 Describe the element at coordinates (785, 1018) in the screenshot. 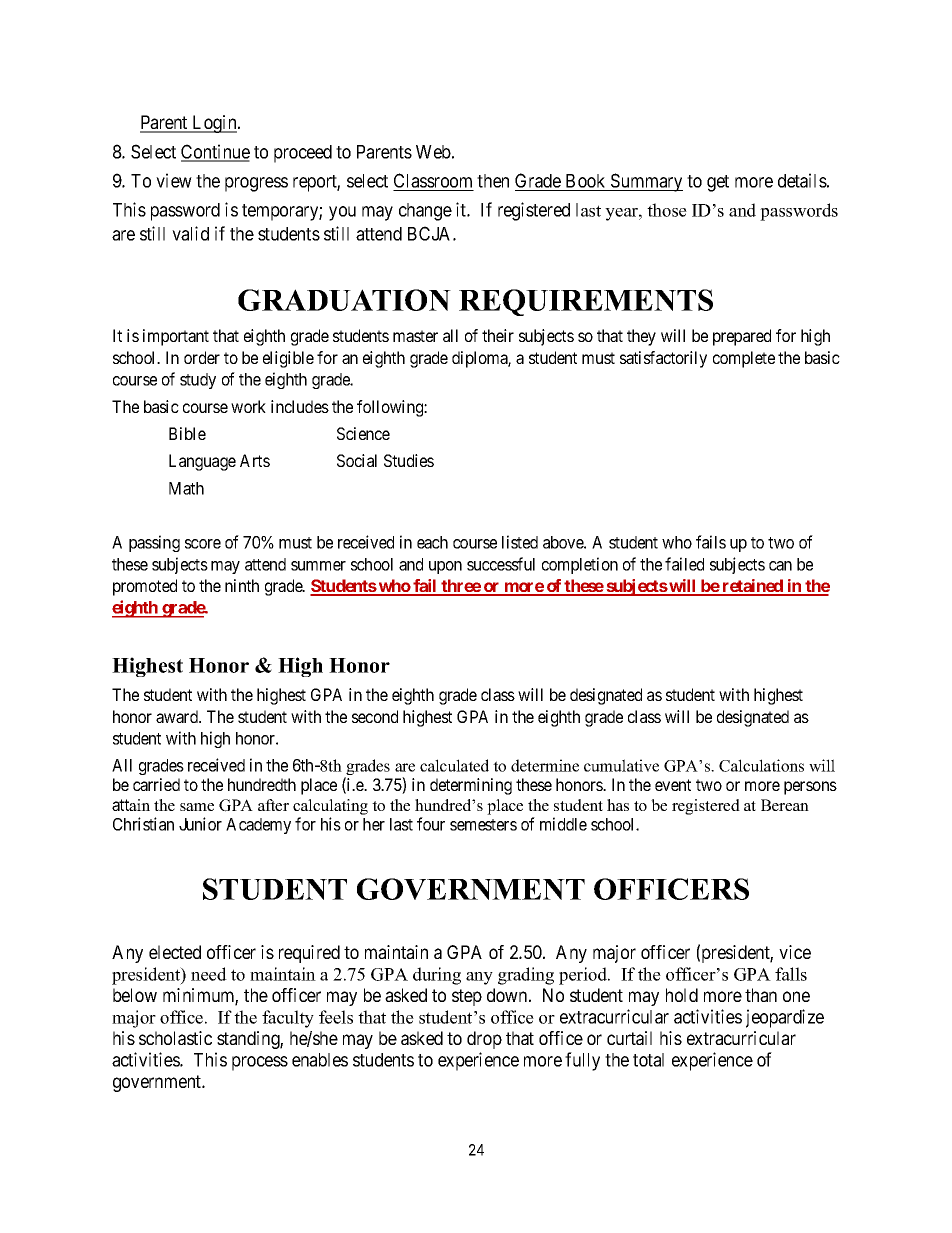

I see `jeopardize` at that location.
